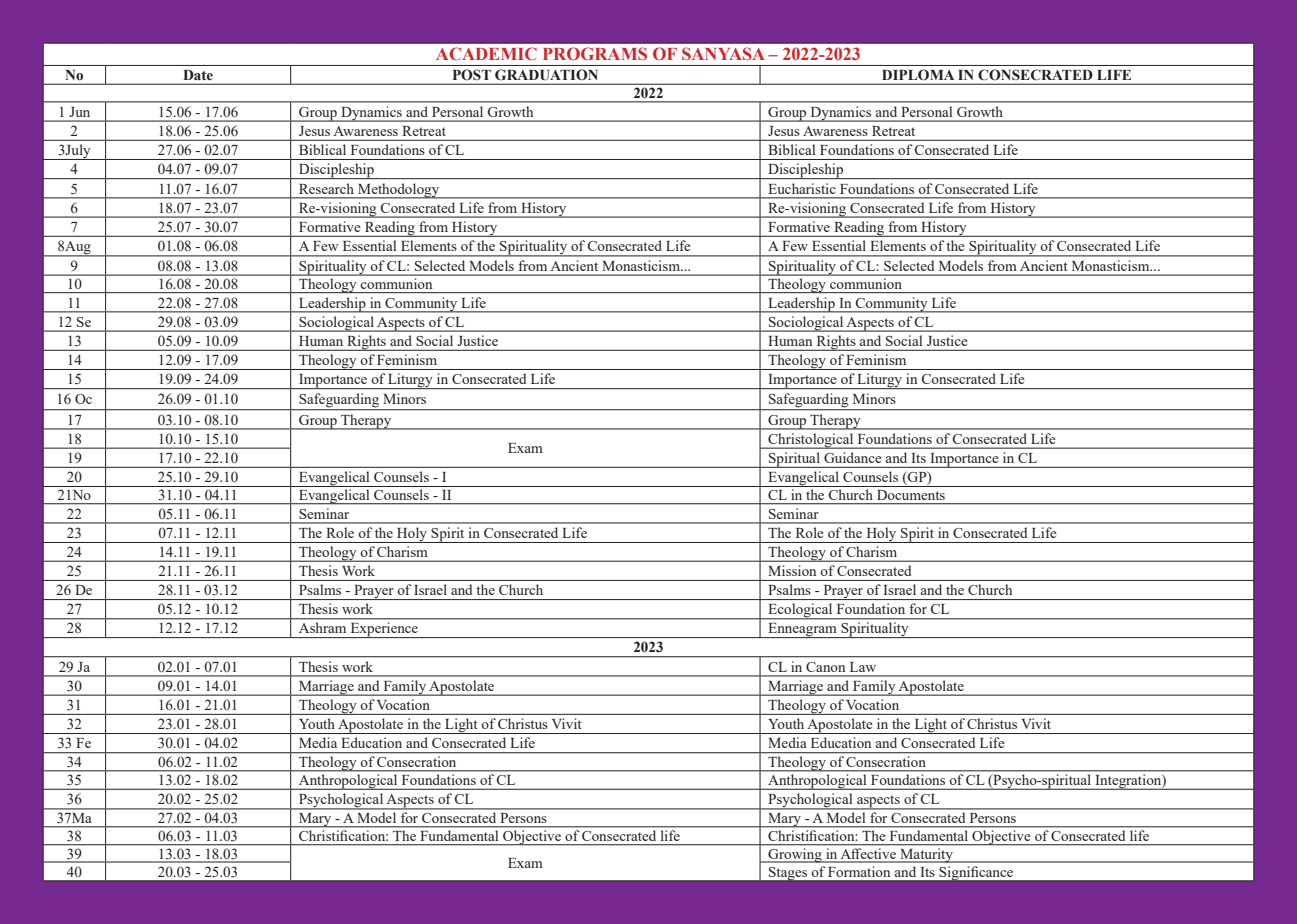 The height and width of the screenshot is (924, 1297). I want to click on ACADEMIC, so click(486, 53).
